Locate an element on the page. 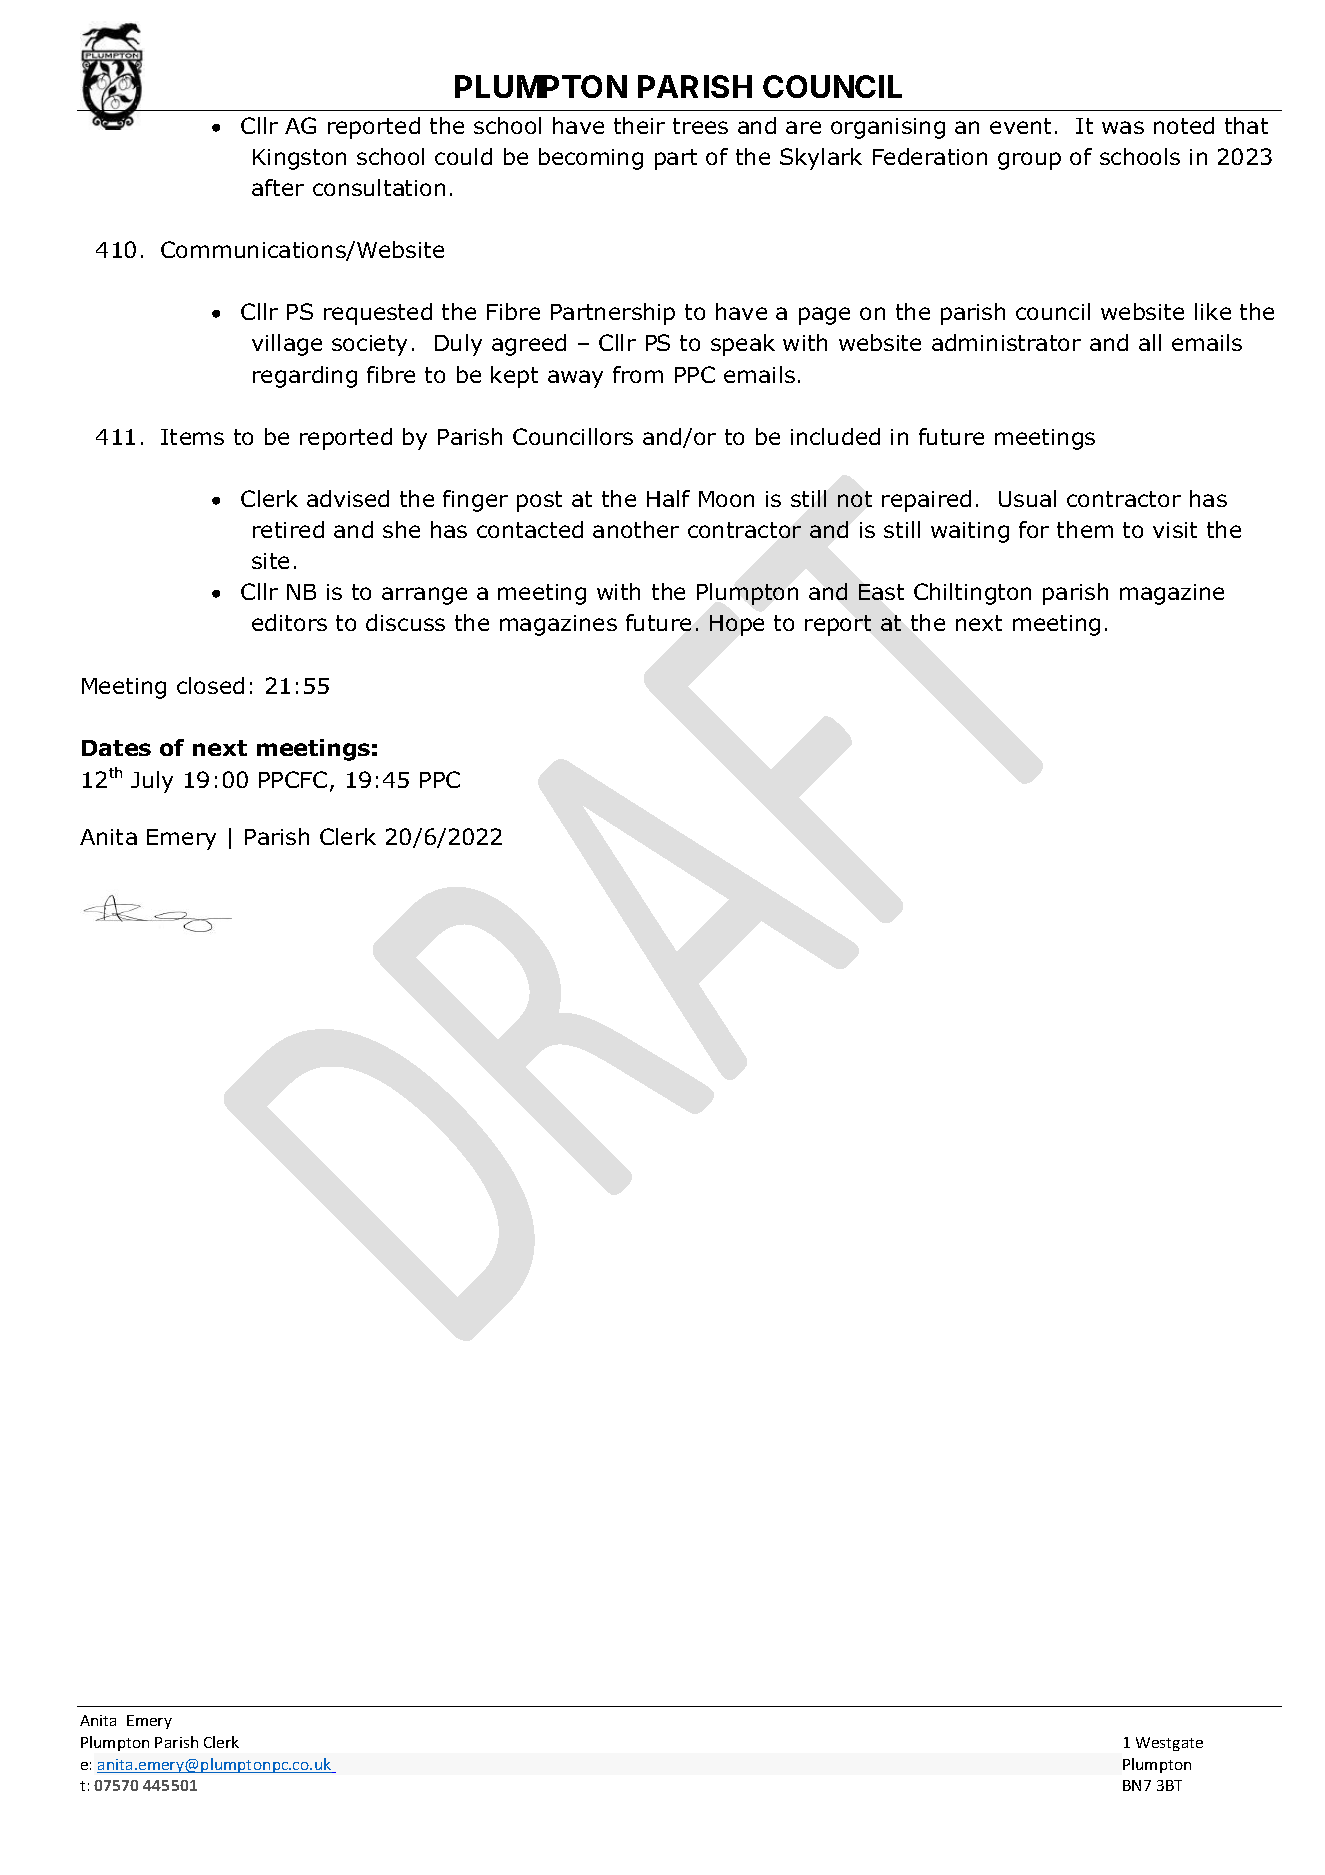 The image size is (1325, 1875). after is located at coordinates (278, 187).
